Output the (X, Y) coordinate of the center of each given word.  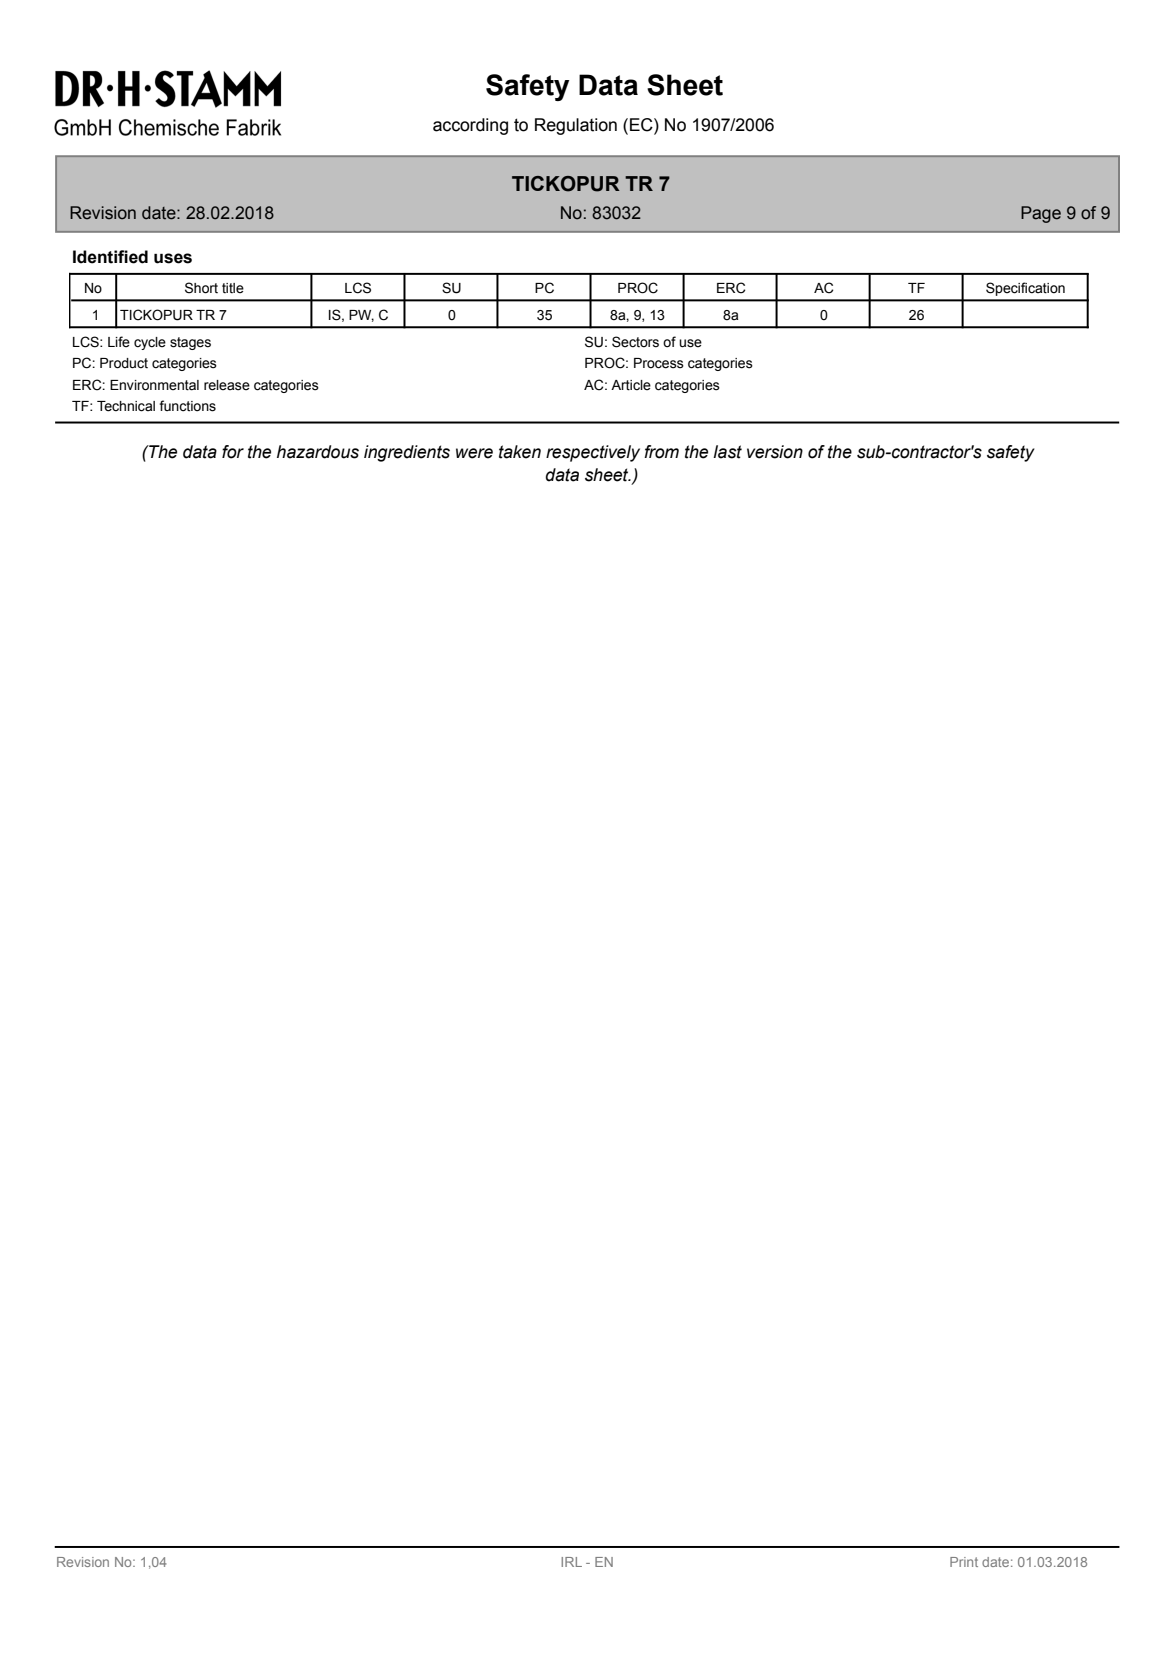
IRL (571, 1562)
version (775, 452)
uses (173, 258)
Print (964, 1562)
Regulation (576, 126)
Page (1041, 214)
